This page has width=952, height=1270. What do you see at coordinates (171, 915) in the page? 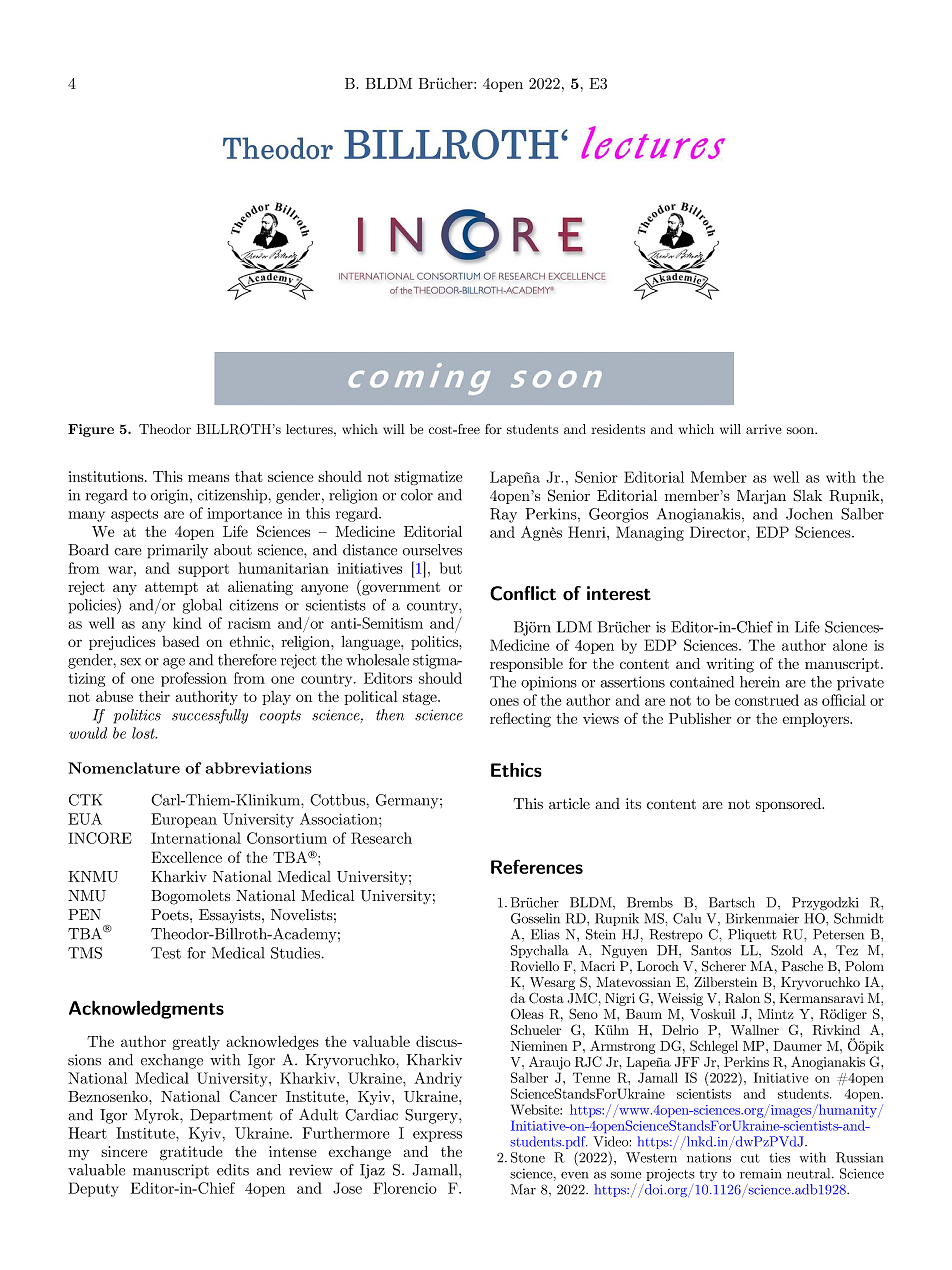
I see `Poets` at bounding box center [171, 915].
